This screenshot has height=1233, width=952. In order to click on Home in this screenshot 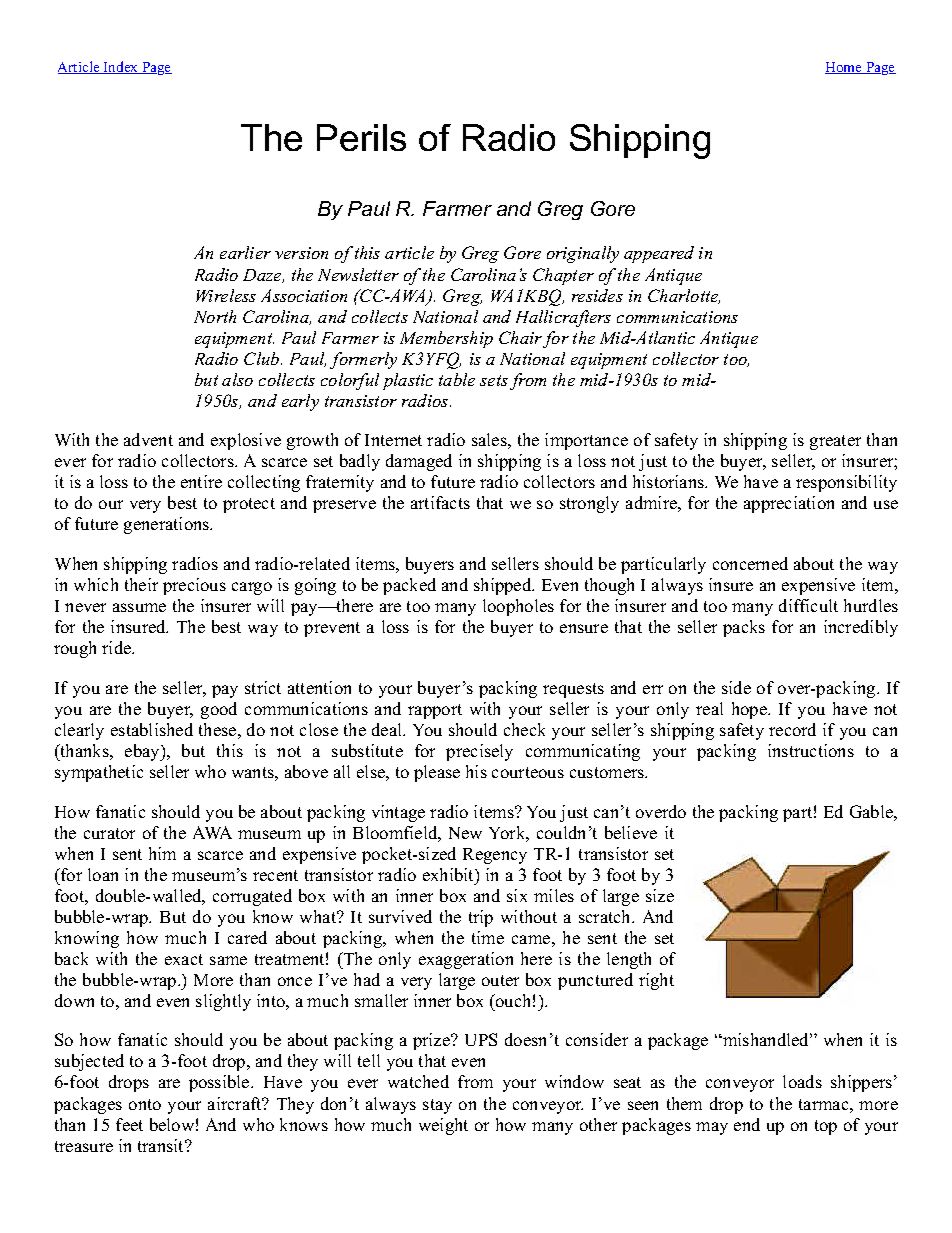, I will do `click(844, 68)`.
